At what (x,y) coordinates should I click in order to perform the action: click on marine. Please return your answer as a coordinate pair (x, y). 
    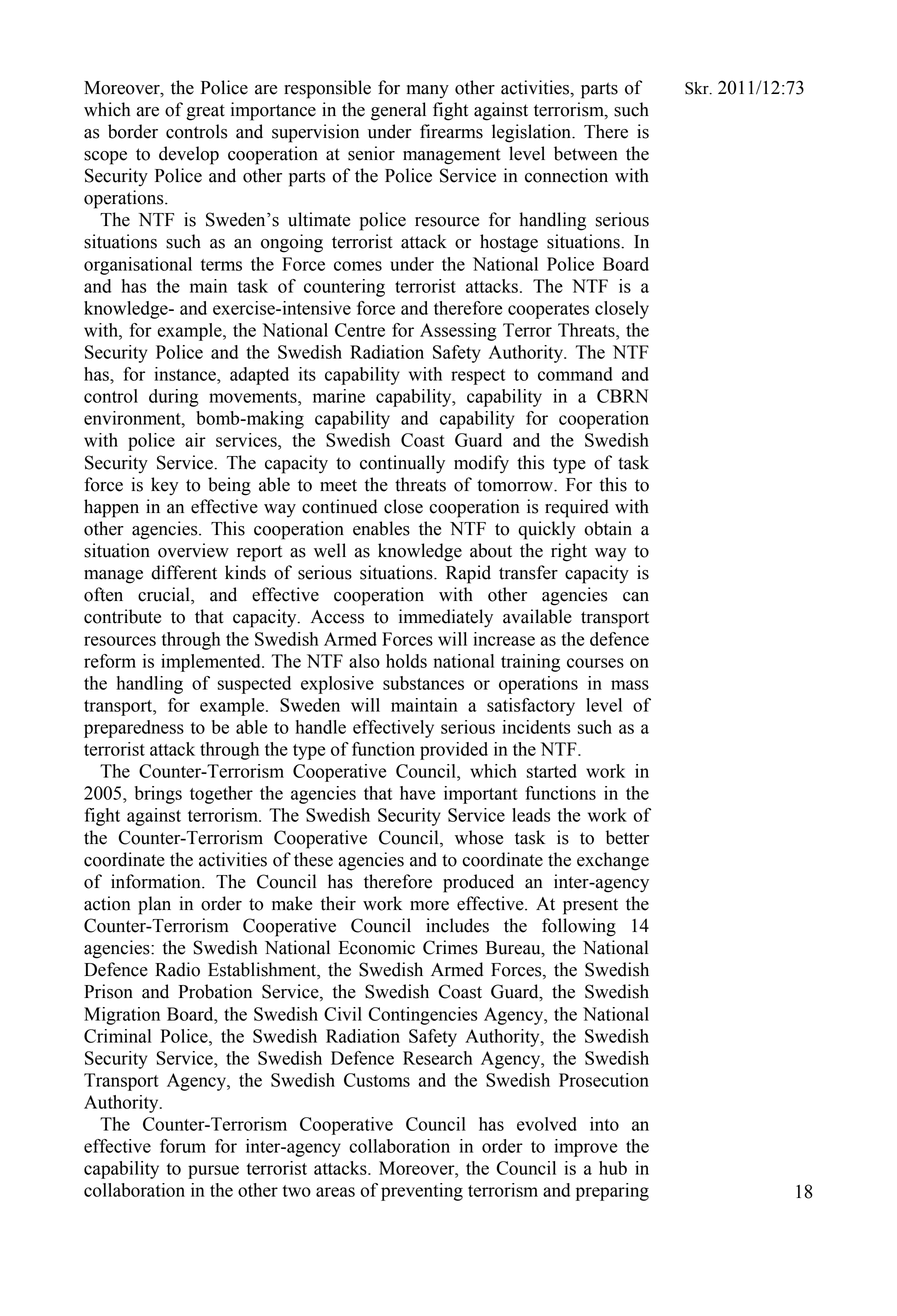
    Looking at the image, I should click on (339, 396).
